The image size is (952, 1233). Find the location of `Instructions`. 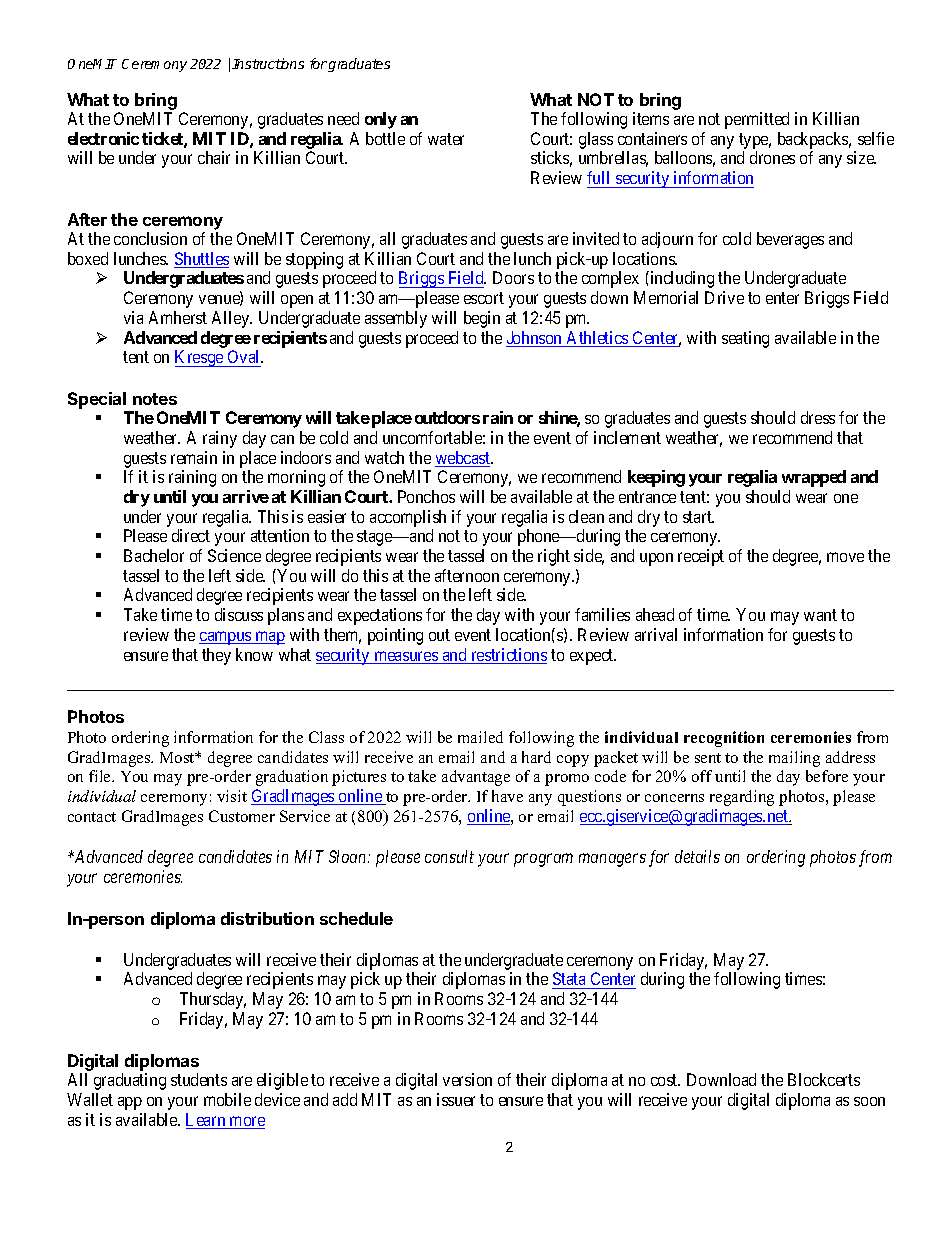

Instructions is located at coordinates (268, 63).
